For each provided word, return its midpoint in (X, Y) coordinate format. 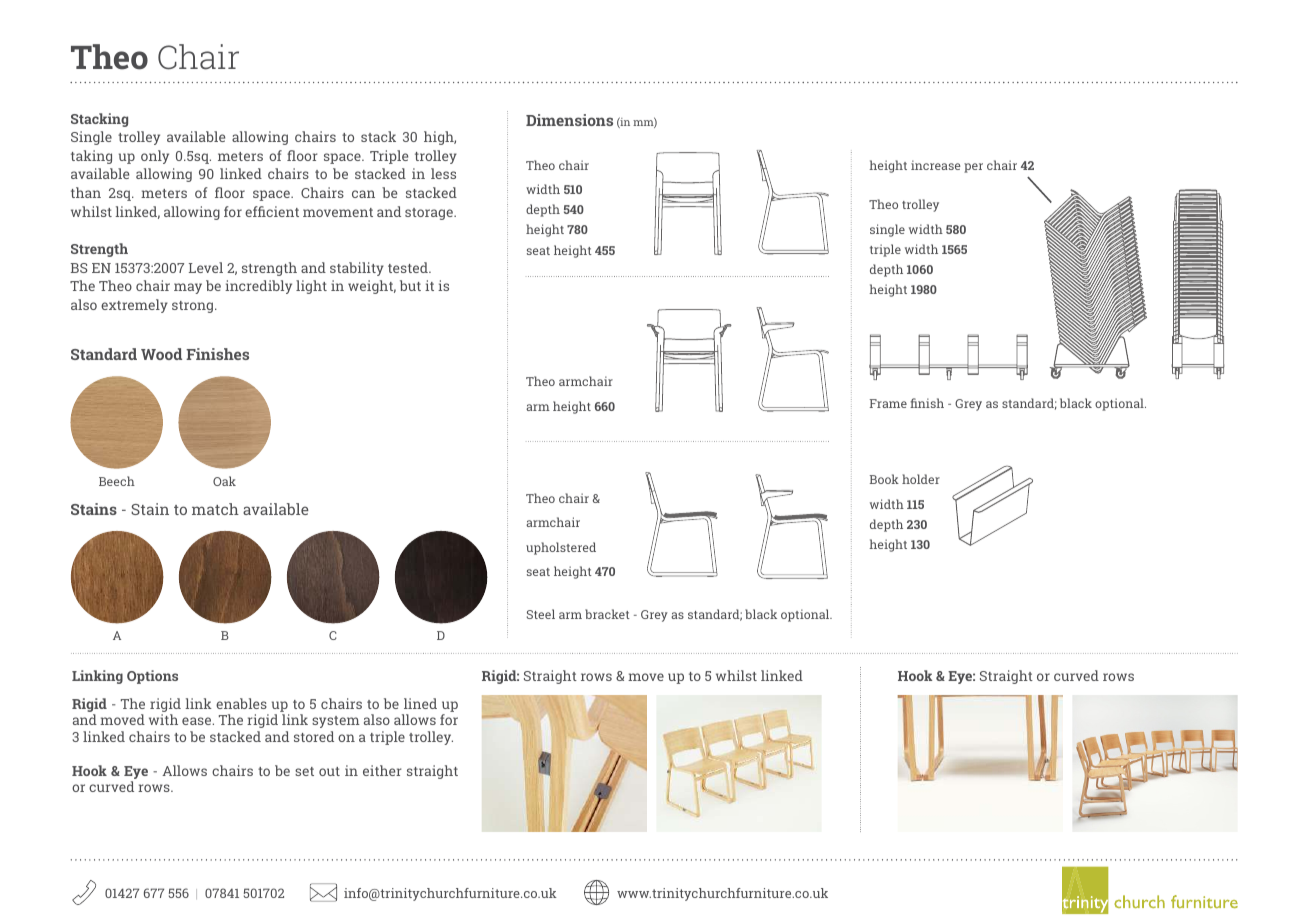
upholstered (561, 548)
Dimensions (569, 120)
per (973, 168)
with (163, 719)
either (382, 770)
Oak (224, 481)
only (155, 157)
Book (884, 479)
